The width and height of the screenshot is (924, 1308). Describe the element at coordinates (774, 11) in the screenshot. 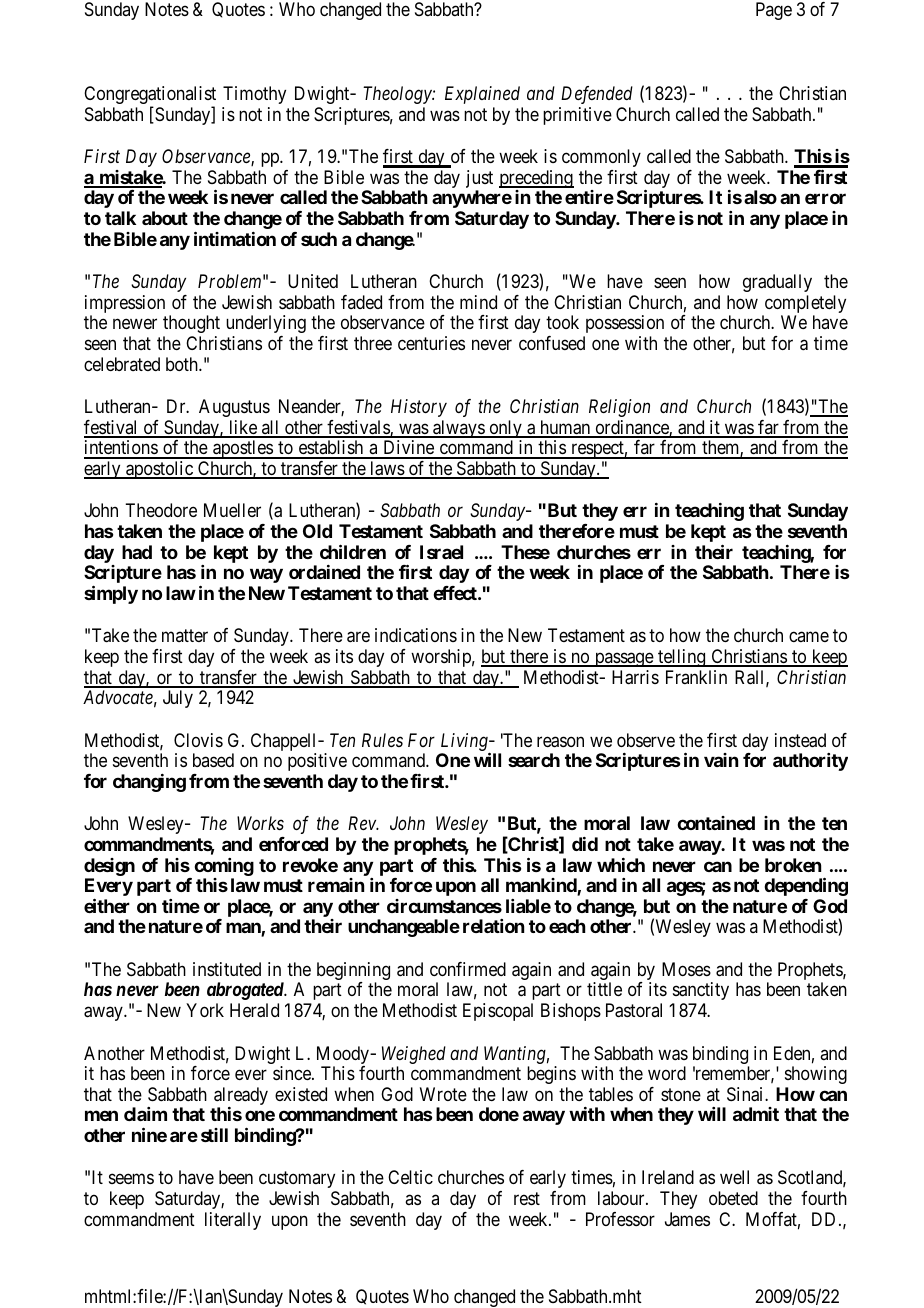

I see `Page` at that location.
